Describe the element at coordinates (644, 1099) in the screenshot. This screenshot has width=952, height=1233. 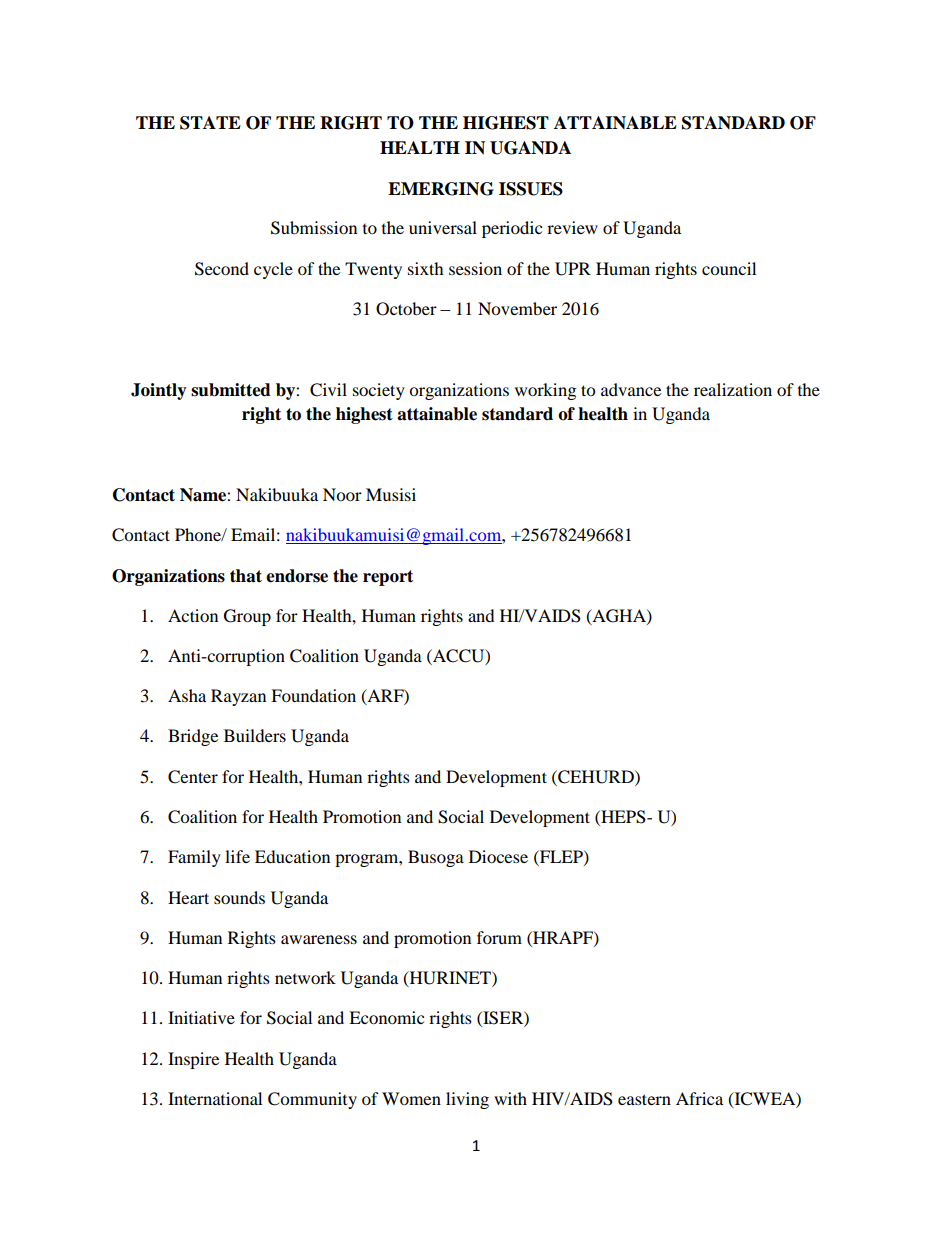
I see `eastern` at that location.
